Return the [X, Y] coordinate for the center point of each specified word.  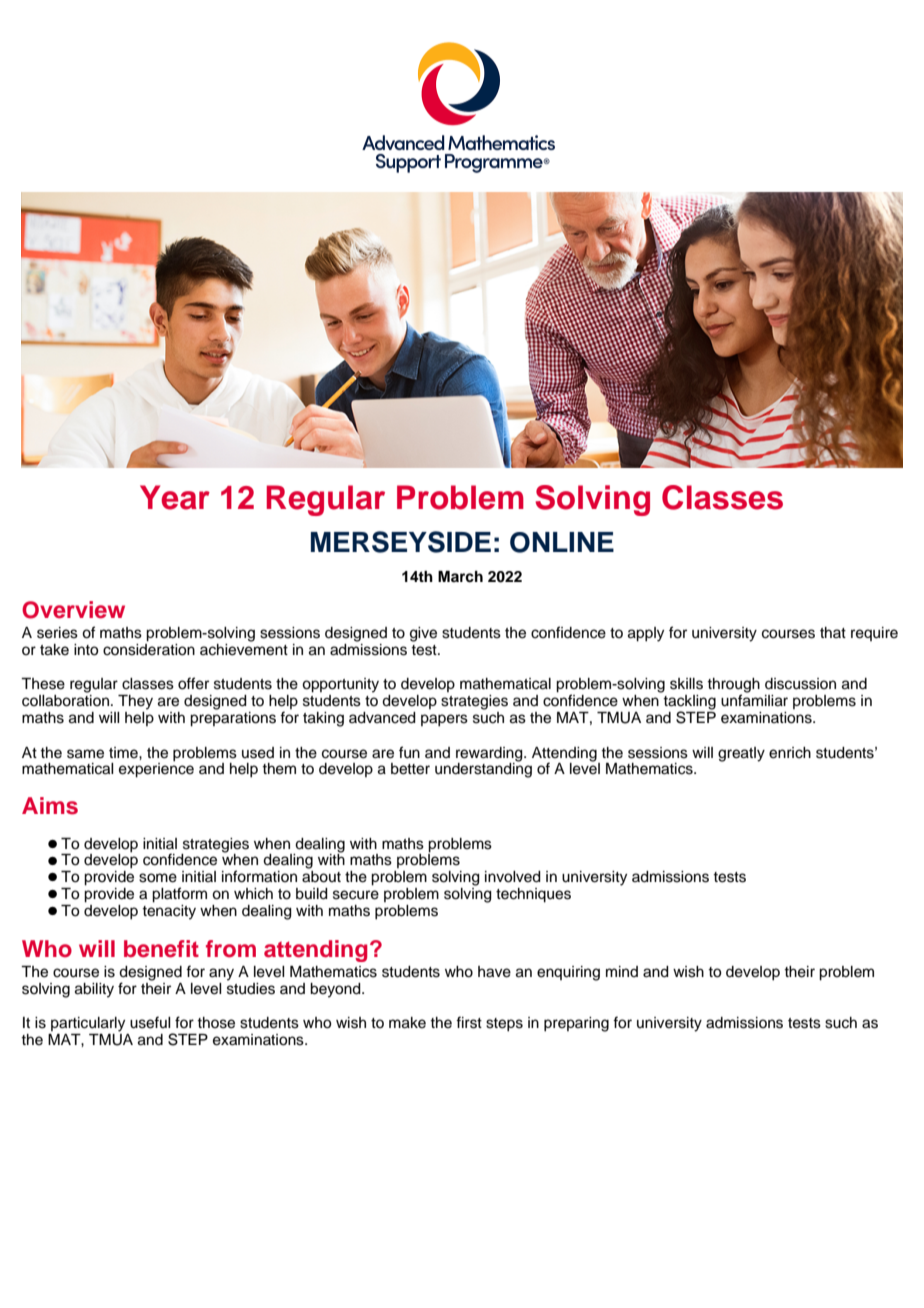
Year [175, 497]
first [469, 1022]
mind [622, 971]
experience [156, 769]
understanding [483, 769]
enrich [790, 753]
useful [150, 1022]
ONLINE [562, 542]
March [460, 577]
